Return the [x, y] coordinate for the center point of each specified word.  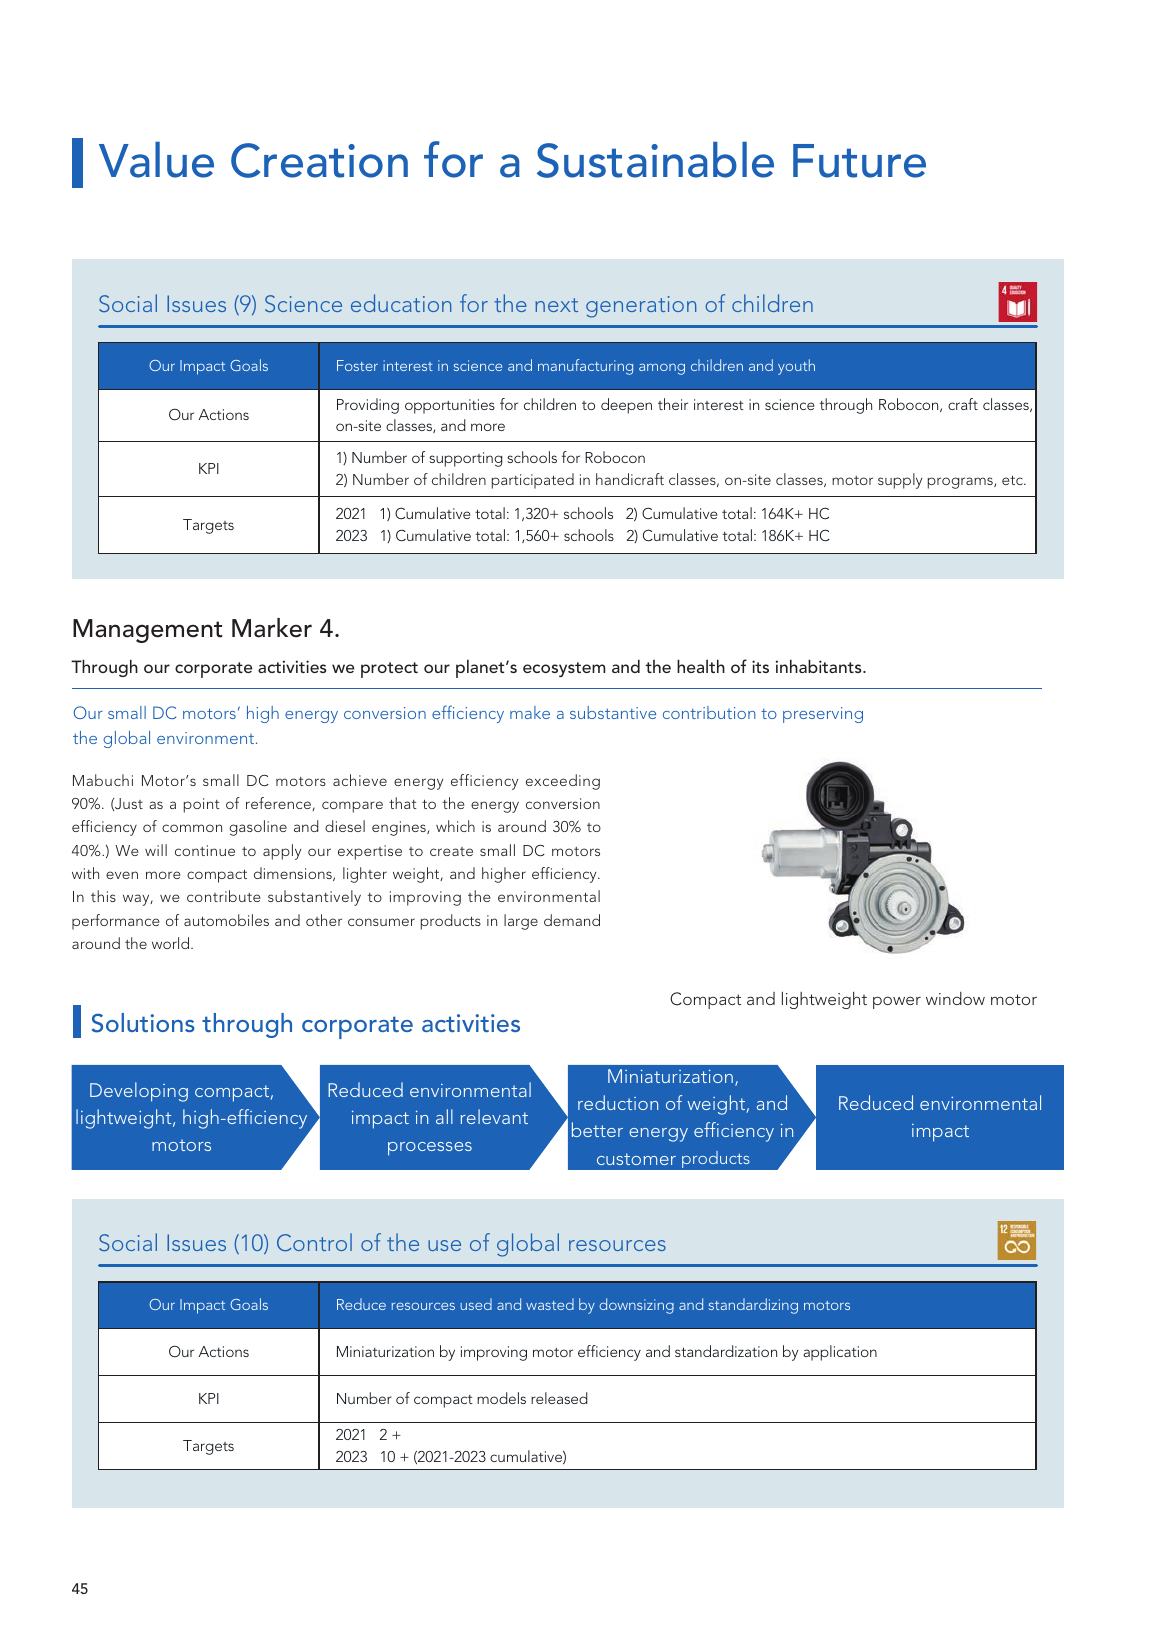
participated [533, 481]
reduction [618, 1102]
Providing [368, 406]
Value [156, 160]
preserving [823, 715]
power [897, 1002]
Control [314, 1242]
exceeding [563, 782]
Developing [139, 1092]
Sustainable [655, 160]
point [202, 805]
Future [859, 161]
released [559, 1398]
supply [900, 481]
